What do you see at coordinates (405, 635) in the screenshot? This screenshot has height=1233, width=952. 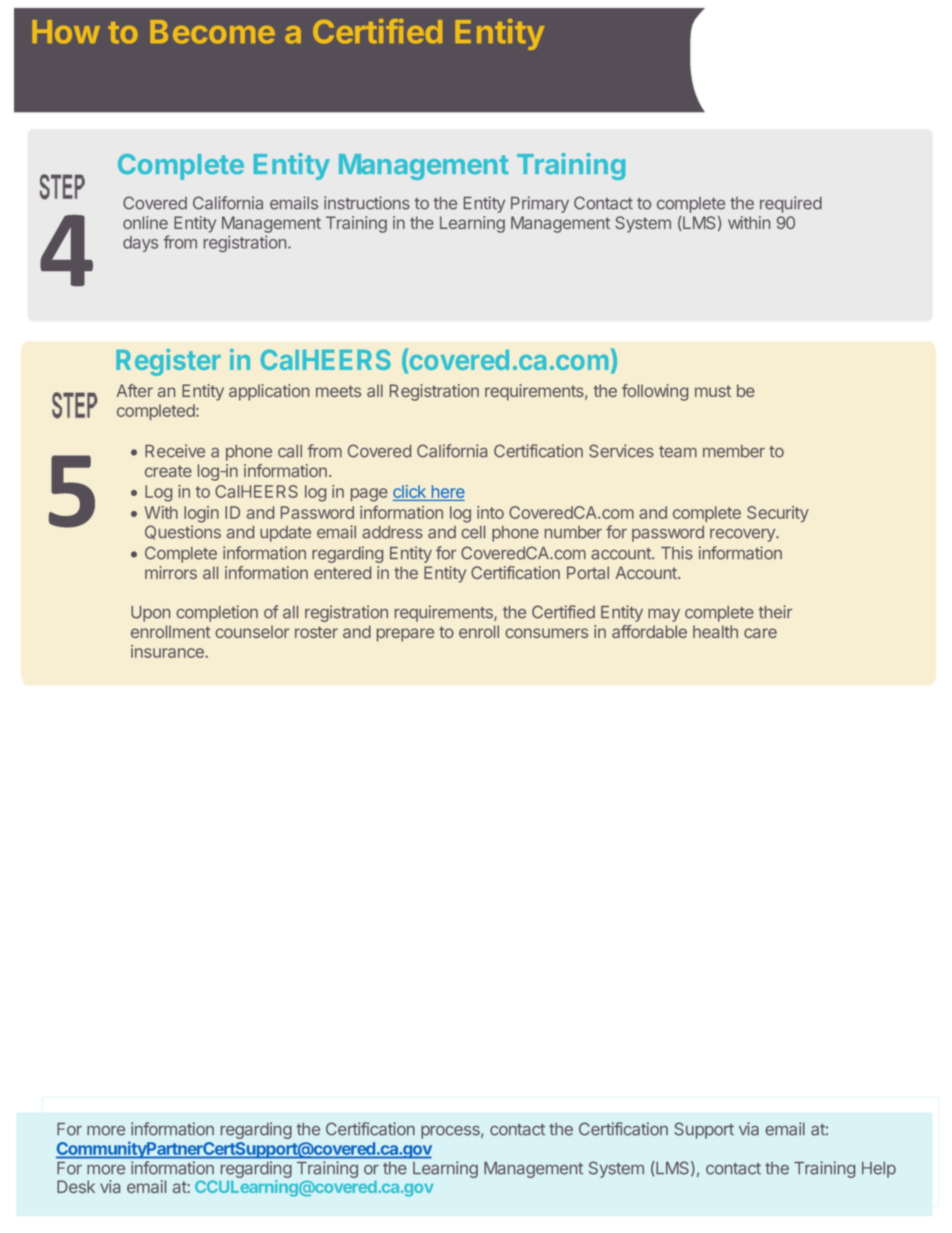 I see `prepare` at bounding box center [405, 635].
